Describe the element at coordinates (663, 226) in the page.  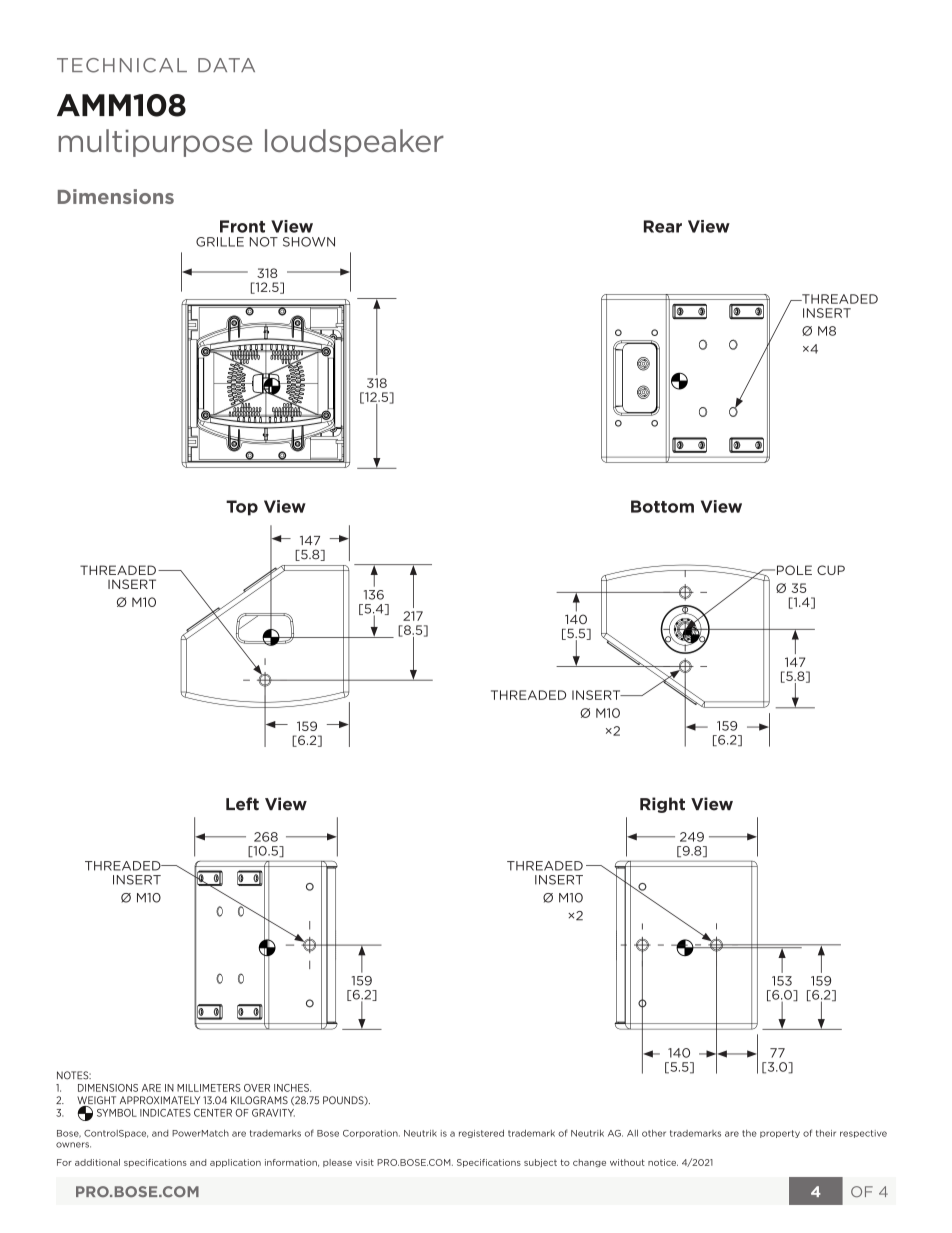
I see `Rear` at that location.
